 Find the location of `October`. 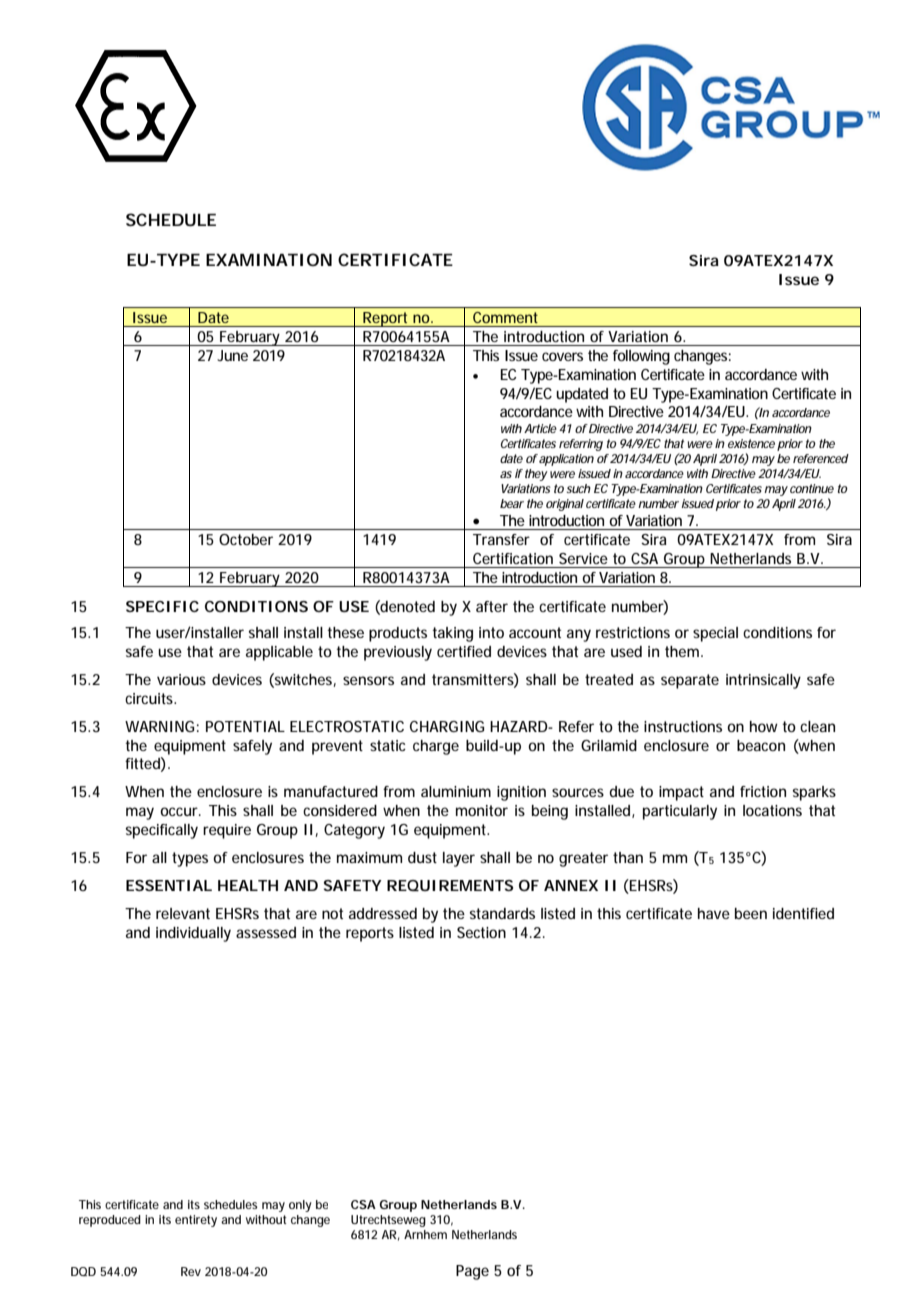

October is located at coordinates (246, 539).
